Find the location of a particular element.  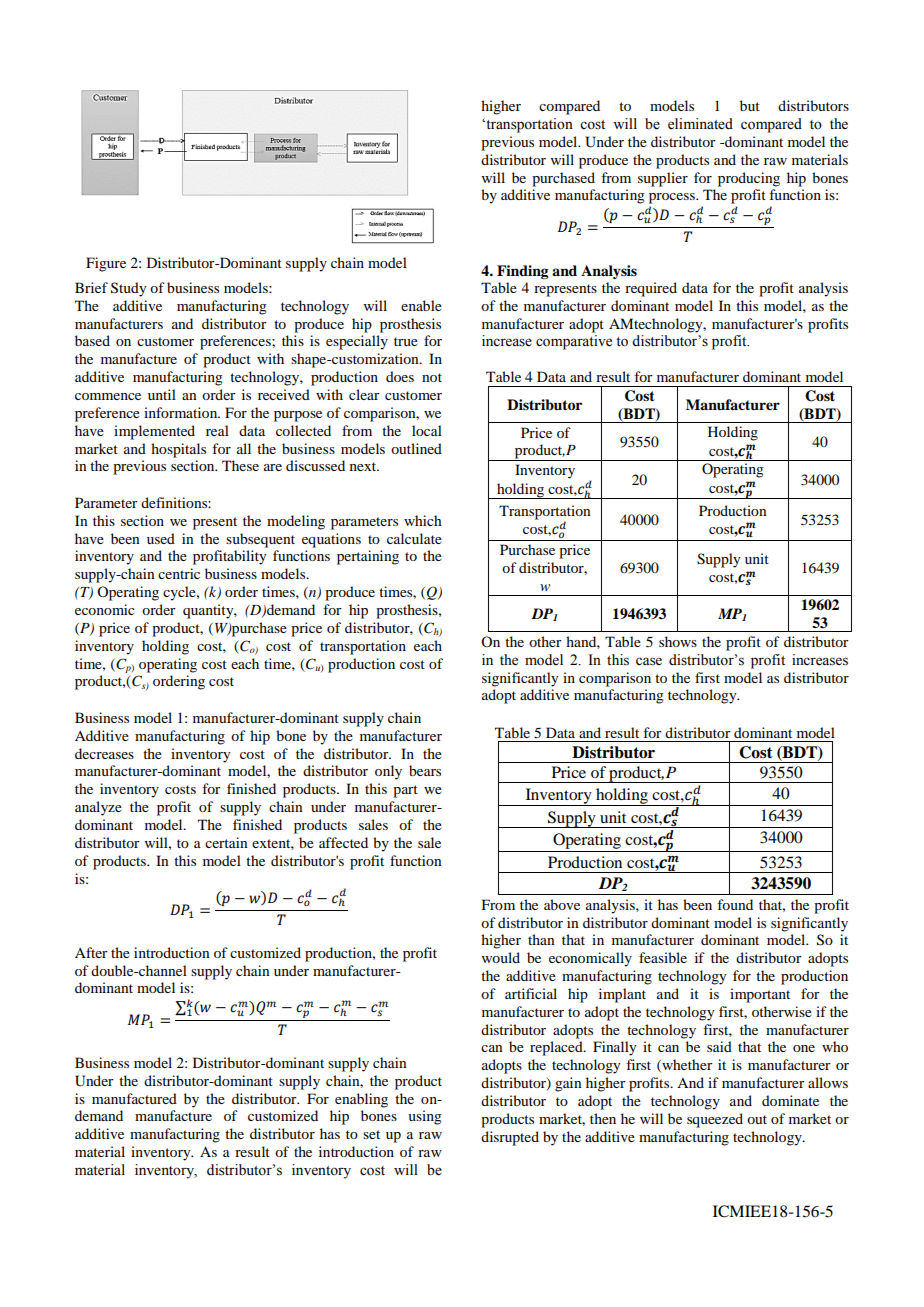

using is located at coordinates (425, 1117).
